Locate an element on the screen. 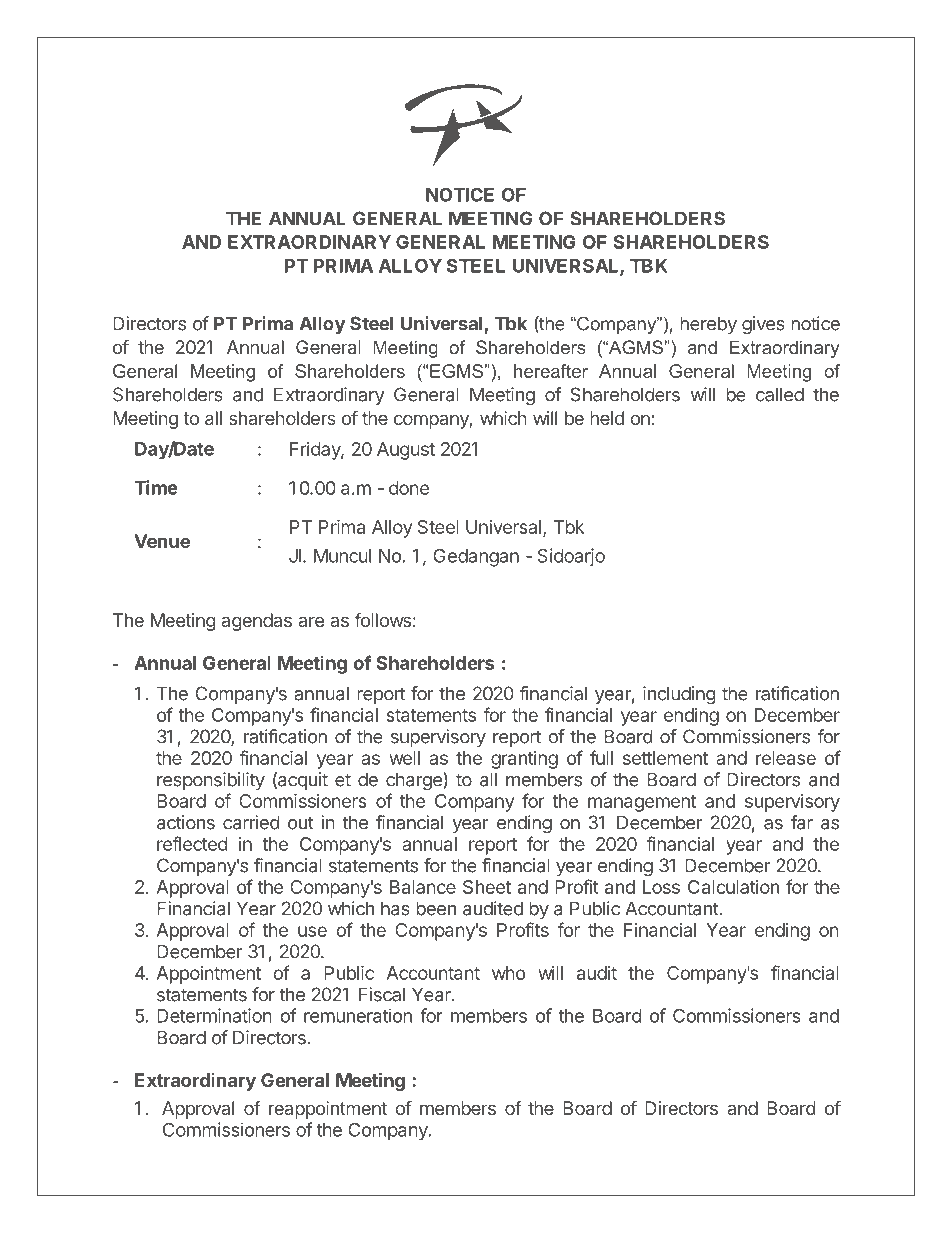 The height and width of the screenshot is (1233, 952). hereafter is located at coordinates (551, 371).
